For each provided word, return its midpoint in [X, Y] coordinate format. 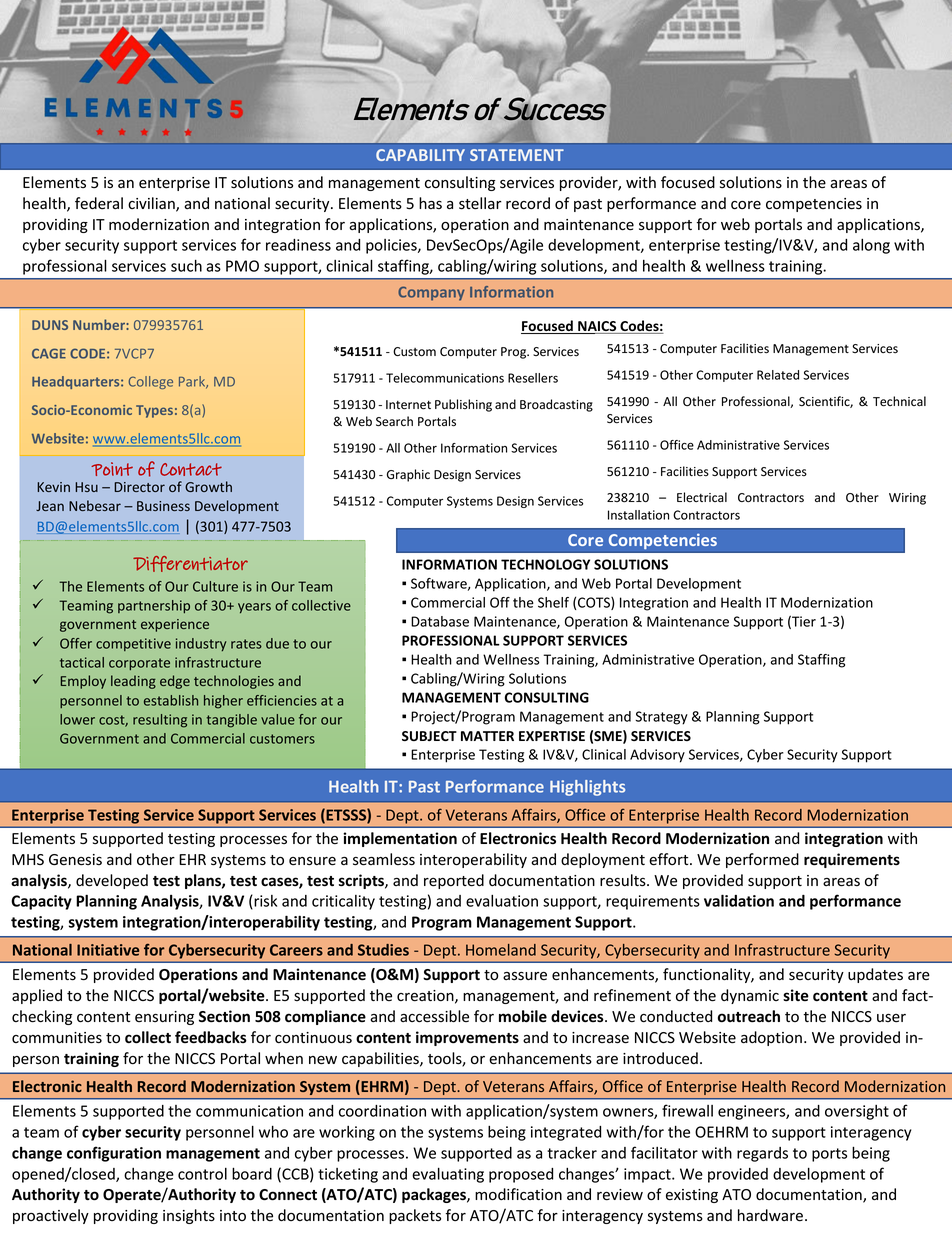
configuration [114, 1154]
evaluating [448, 1175]
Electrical [702, 497]
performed [762, 860]
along [871, 246]
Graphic [408, 475]
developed [112, 881]
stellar [480, 203]
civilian [152, 204]
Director [139, 487]
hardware [770, 1215]
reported [454, 881]
